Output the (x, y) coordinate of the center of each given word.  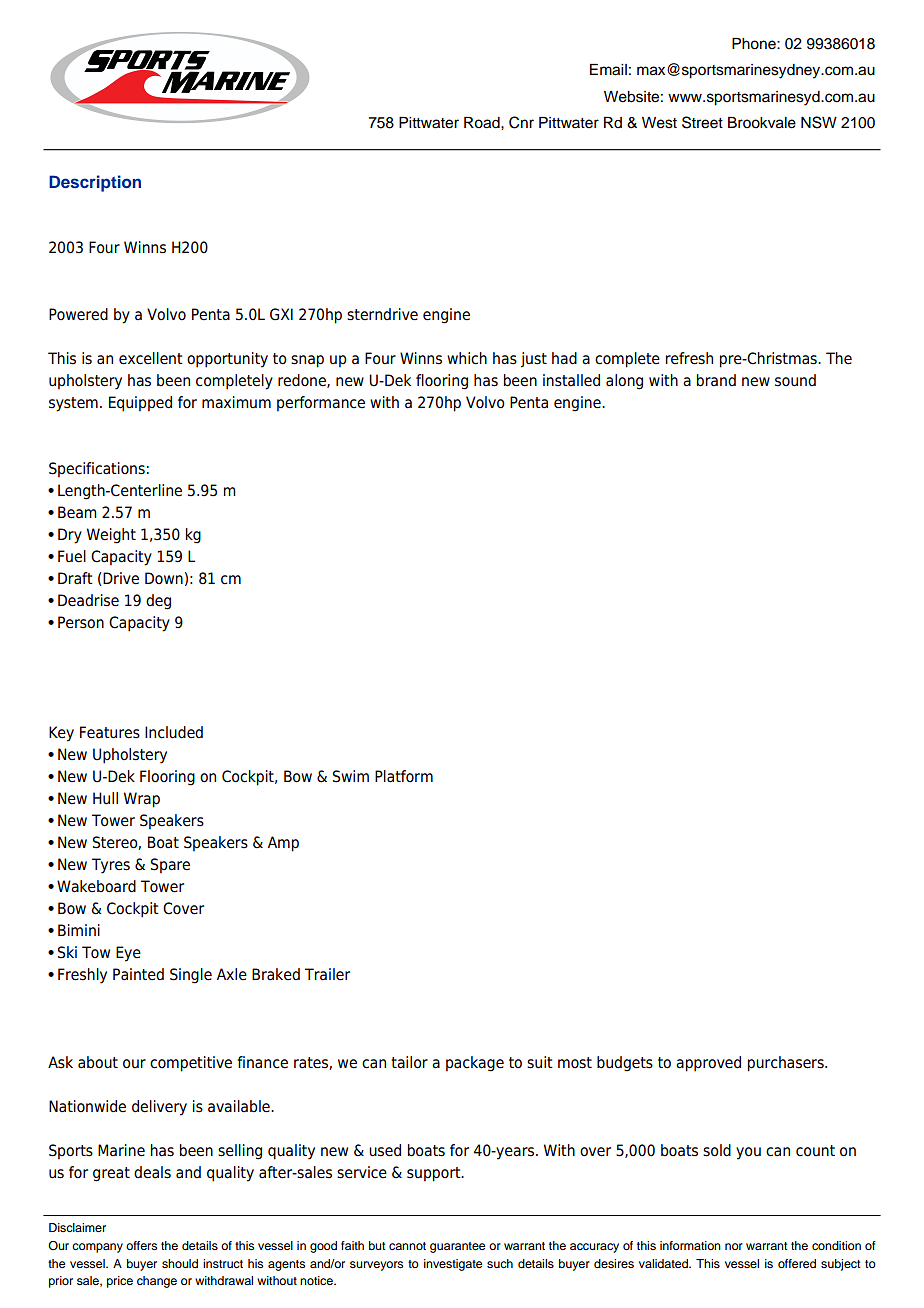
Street (702, 122)
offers (141, 1245)
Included (174, 732)
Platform (404, 776)
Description (95, 183)
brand (716, 380)
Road (483, 123)
